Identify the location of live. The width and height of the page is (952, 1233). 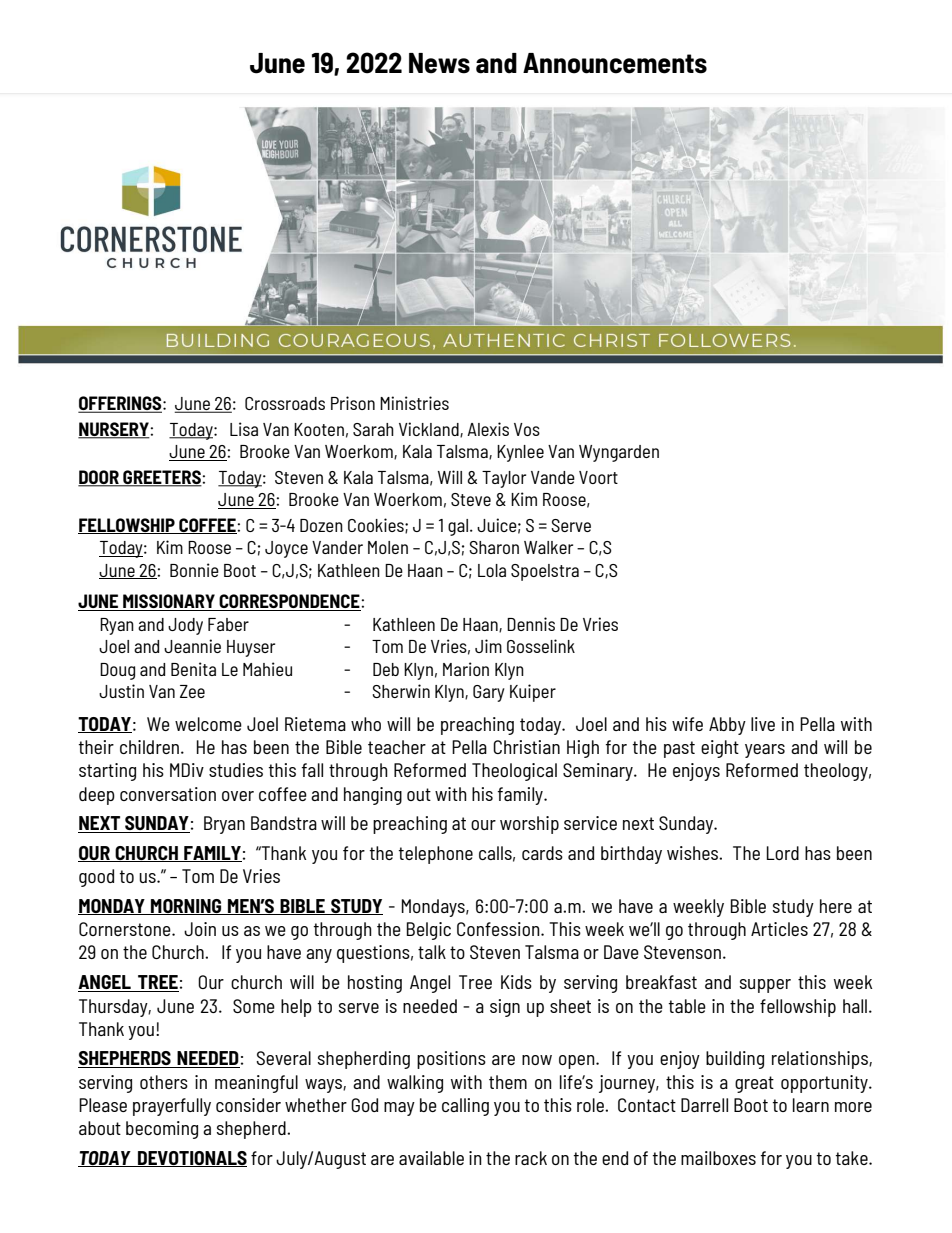
(763, 724).
